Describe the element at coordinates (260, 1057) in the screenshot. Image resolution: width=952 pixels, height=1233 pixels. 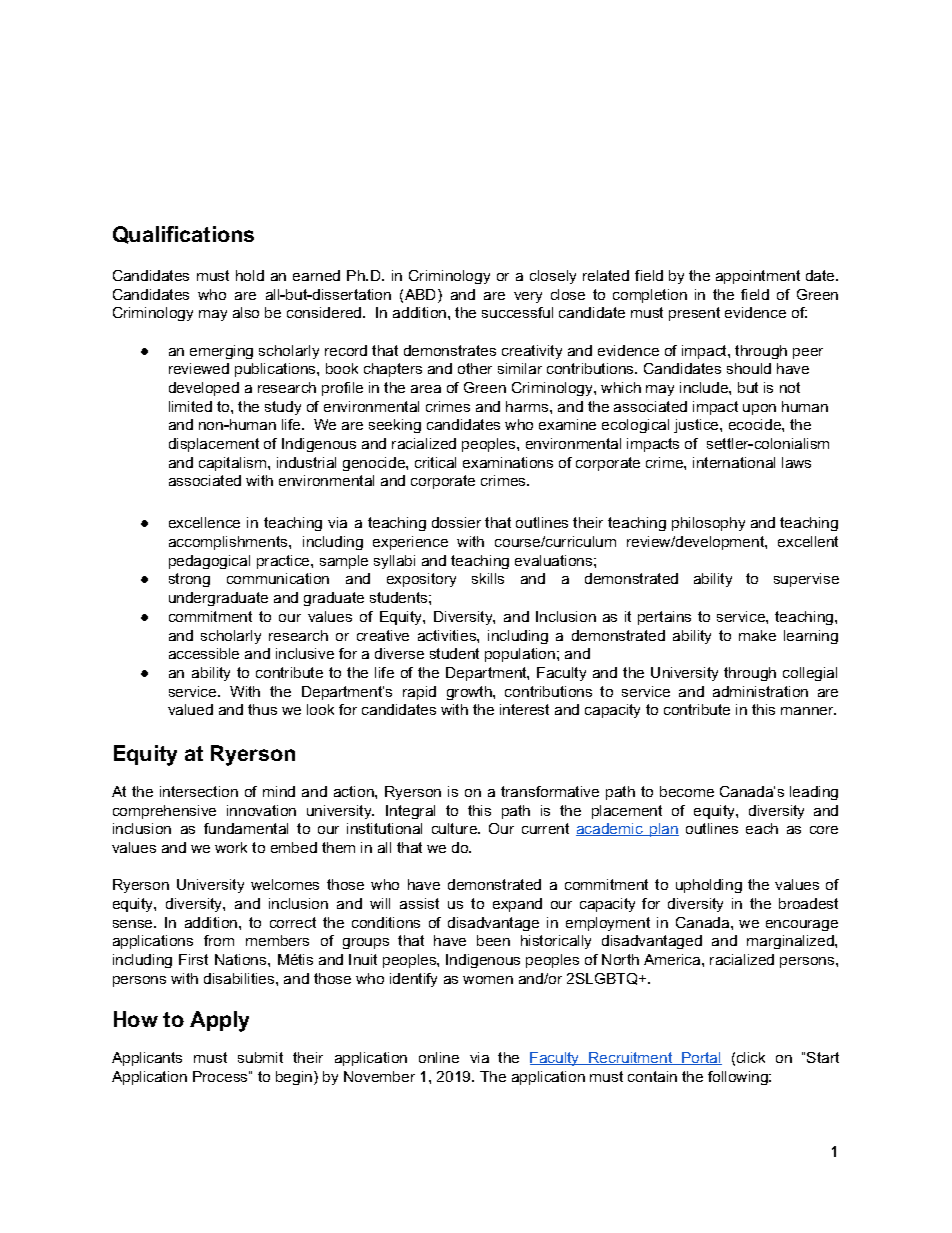
I see `submit` at that location.
